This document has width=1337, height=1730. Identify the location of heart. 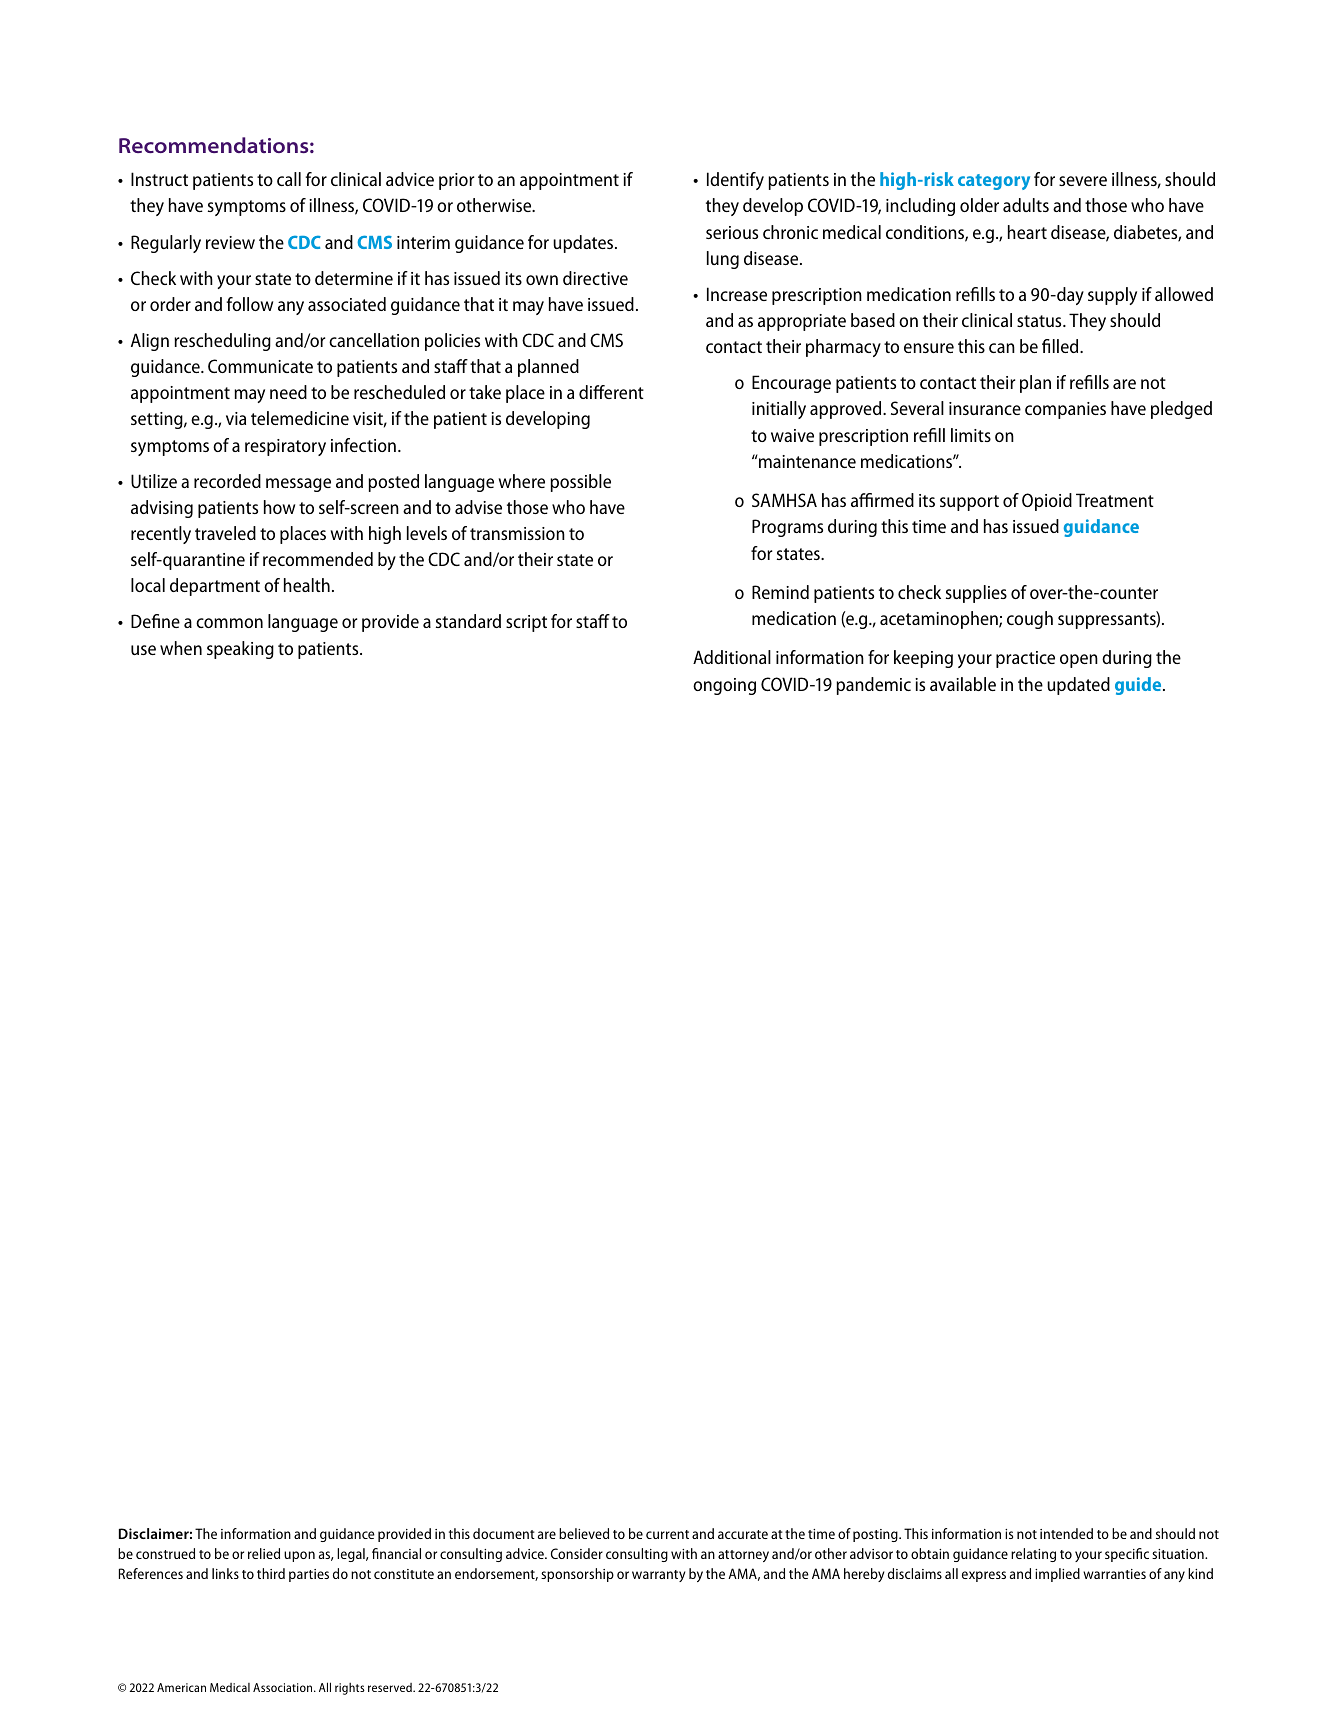
(1027, 232).
